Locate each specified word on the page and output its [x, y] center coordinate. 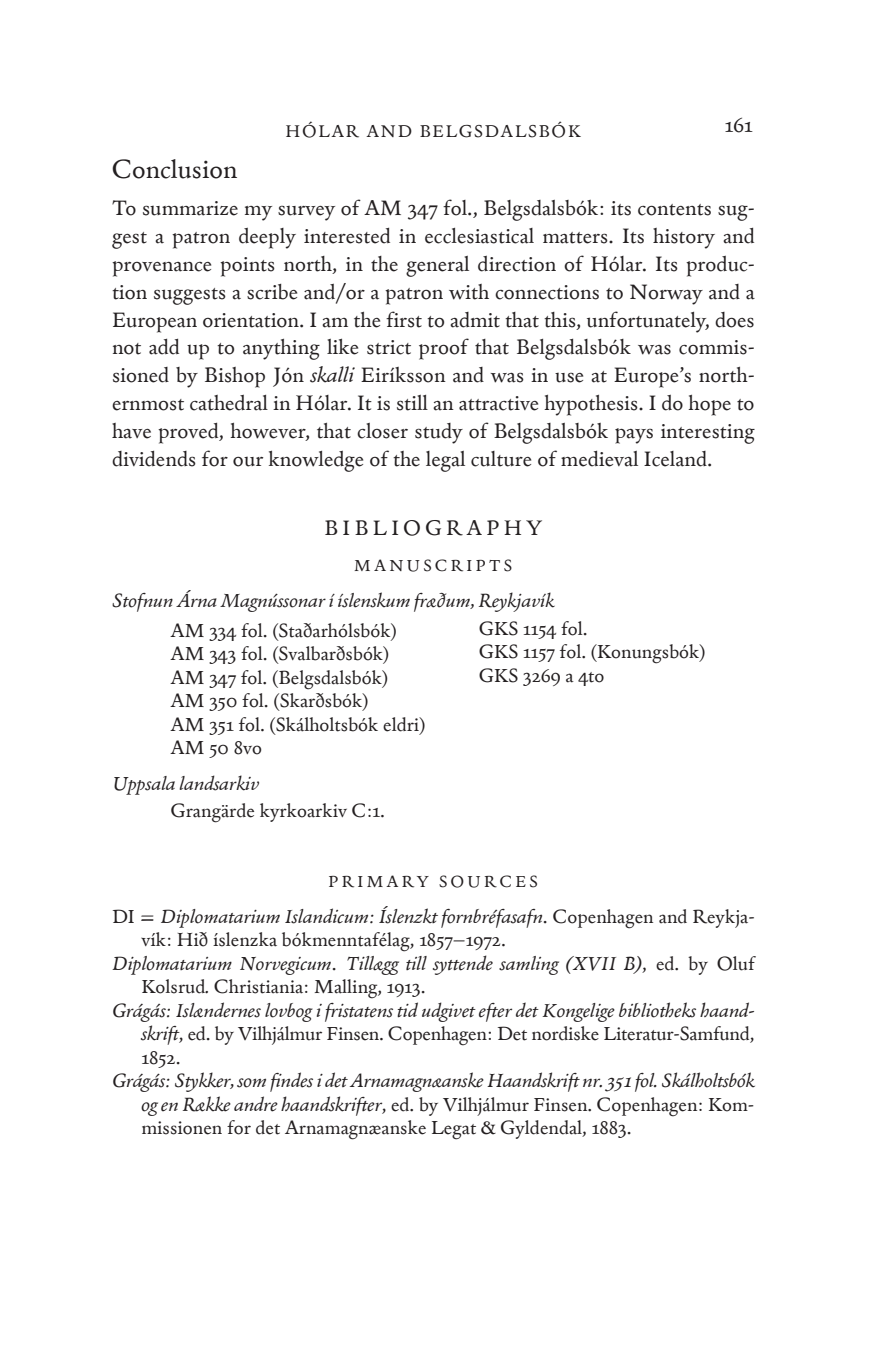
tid [407, 1010]
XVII [593, 963]
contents [674, 210]
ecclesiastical [479, 236]
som [251, 1083]
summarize [190, 208]
